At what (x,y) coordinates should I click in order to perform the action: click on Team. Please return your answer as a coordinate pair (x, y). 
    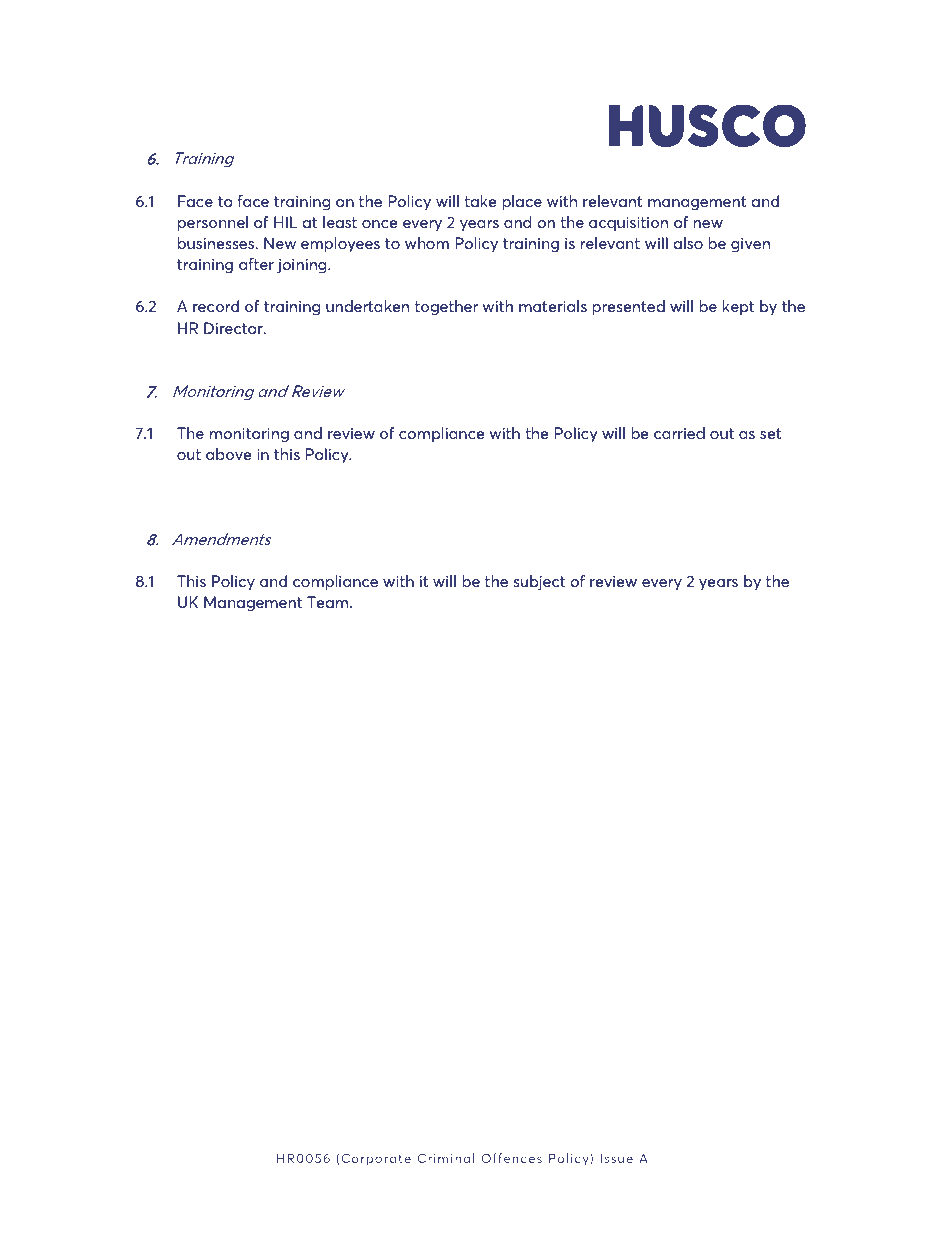
    Looking at the image, I should click on (329, 602).
